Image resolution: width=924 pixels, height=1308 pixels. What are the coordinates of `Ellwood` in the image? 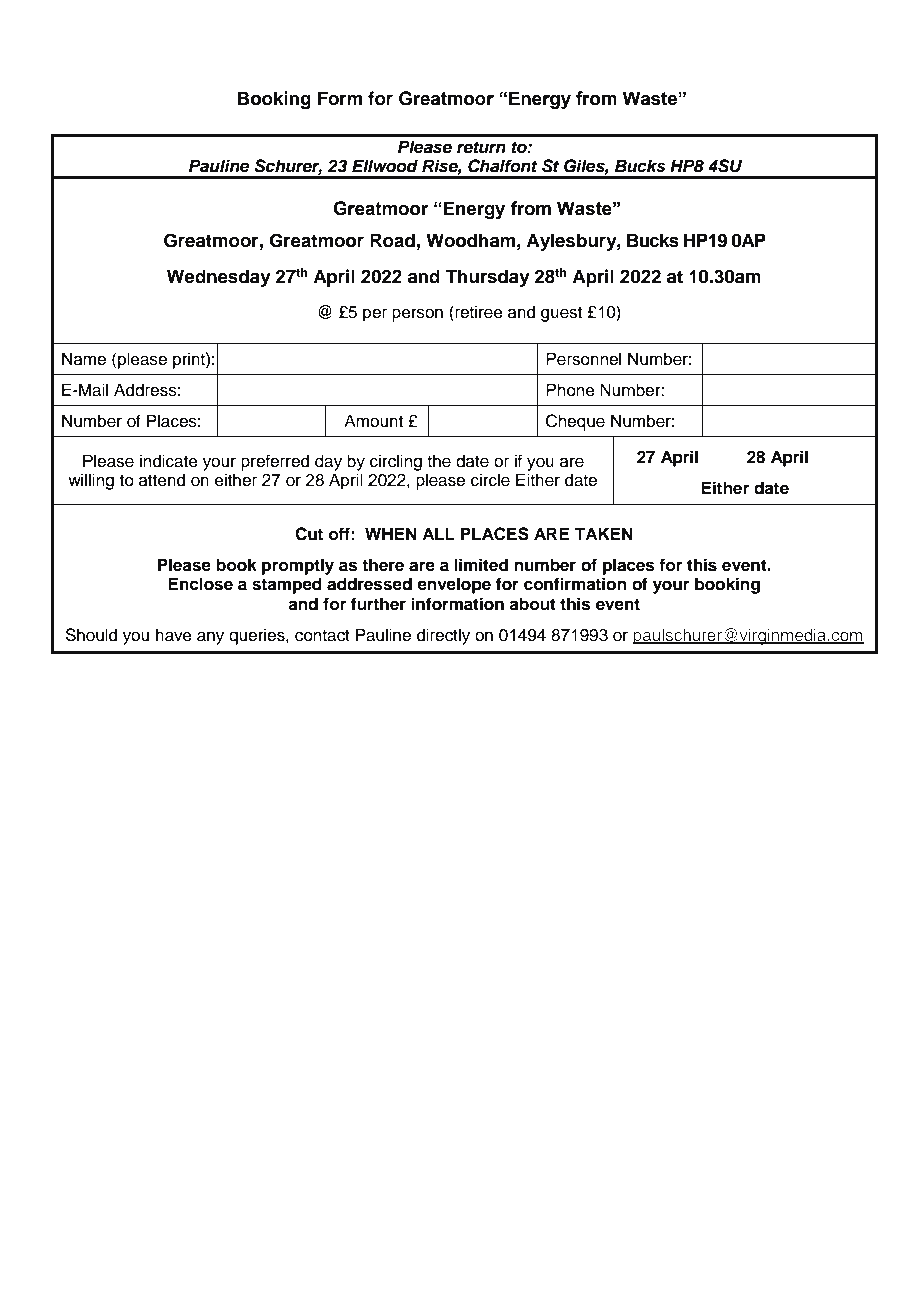 It's located at (385, 166).
